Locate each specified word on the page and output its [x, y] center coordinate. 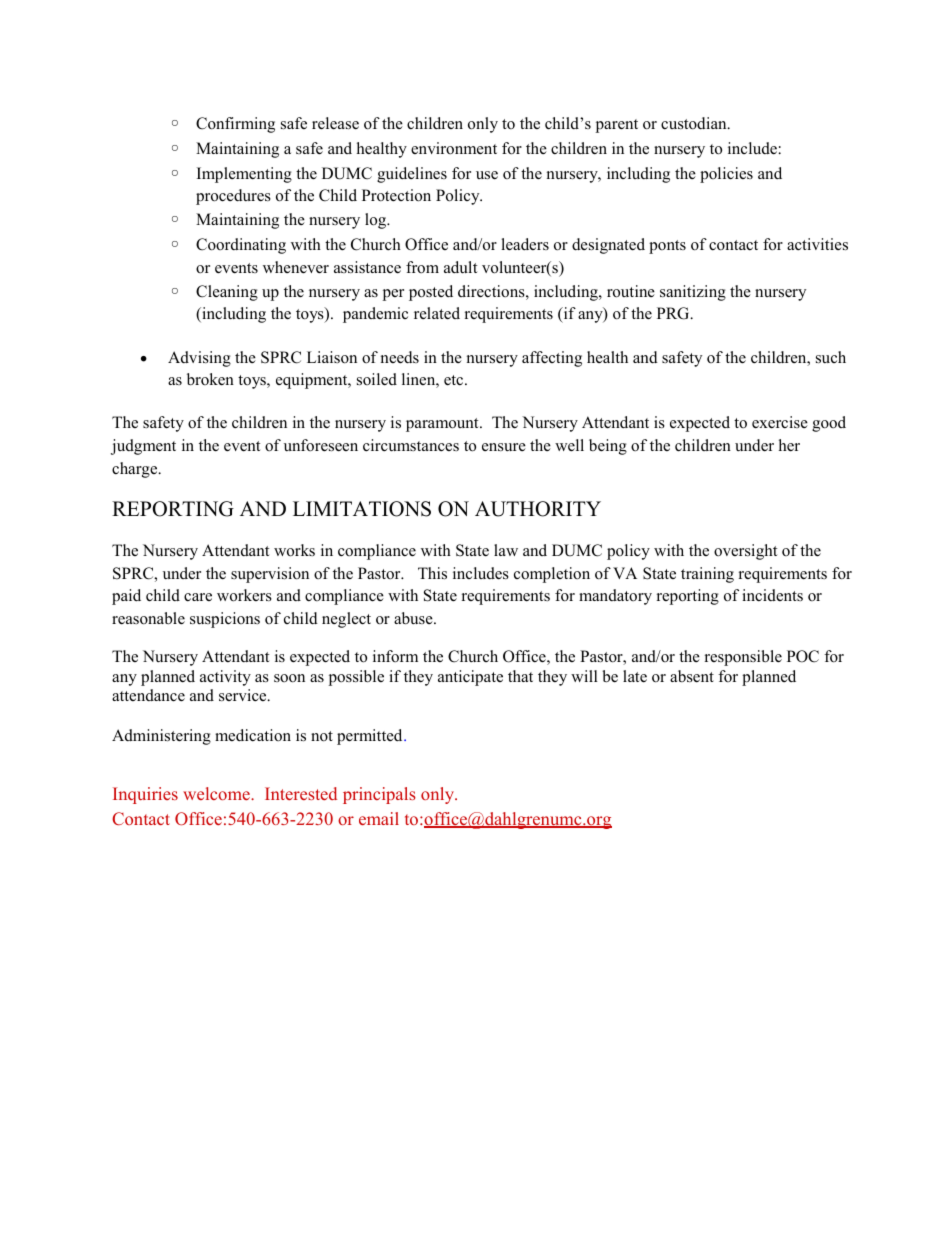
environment [454, 148]
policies [726, 175]
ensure [504, 447]
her [789, 445]
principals [379, 795]
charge [136, 470]
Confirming [235, 125]
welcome [217, 793]
